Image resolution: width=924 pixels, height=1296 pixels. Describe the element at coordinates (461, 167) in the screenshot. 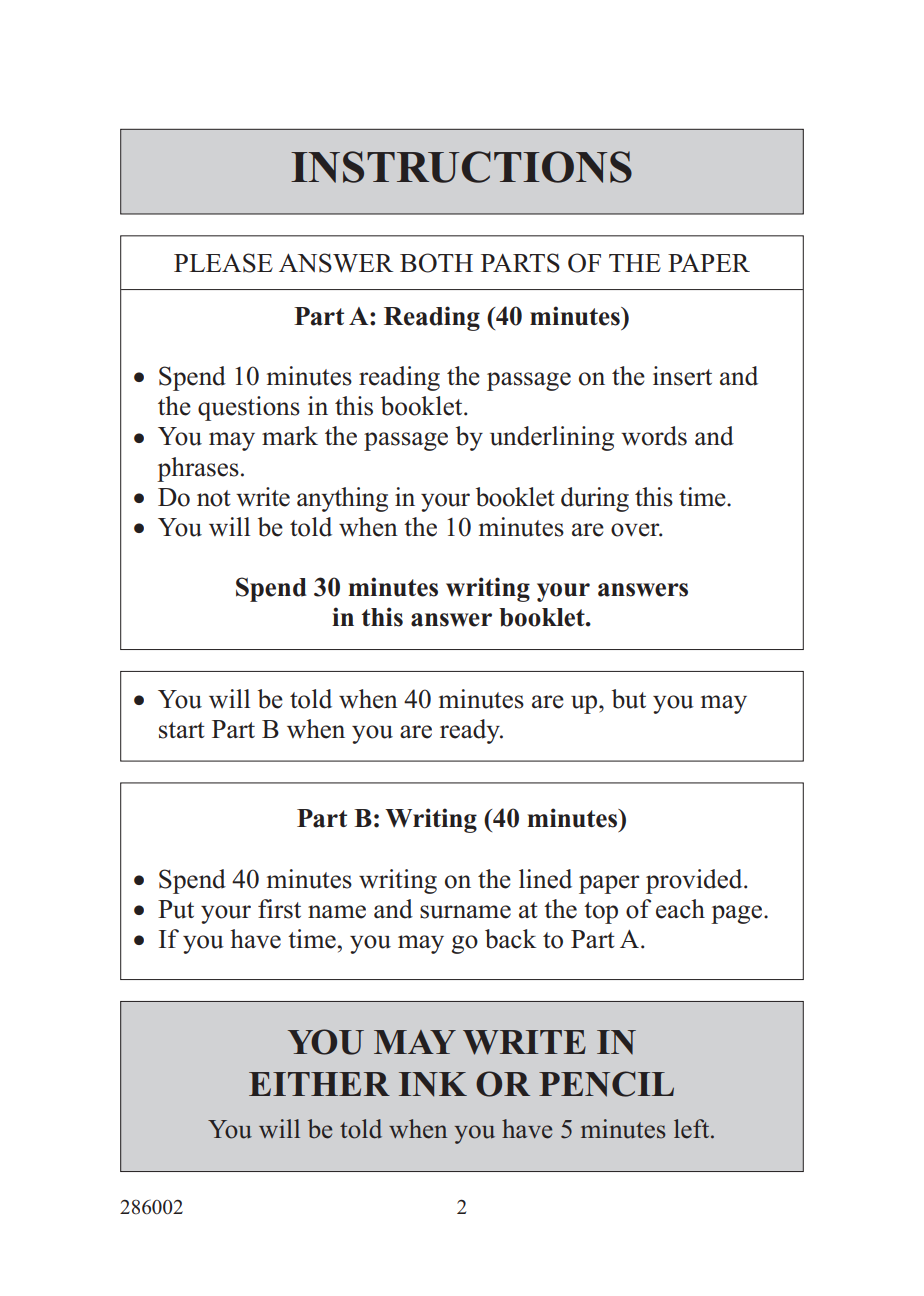

I see `INSTRUCTIONS` at that location.
